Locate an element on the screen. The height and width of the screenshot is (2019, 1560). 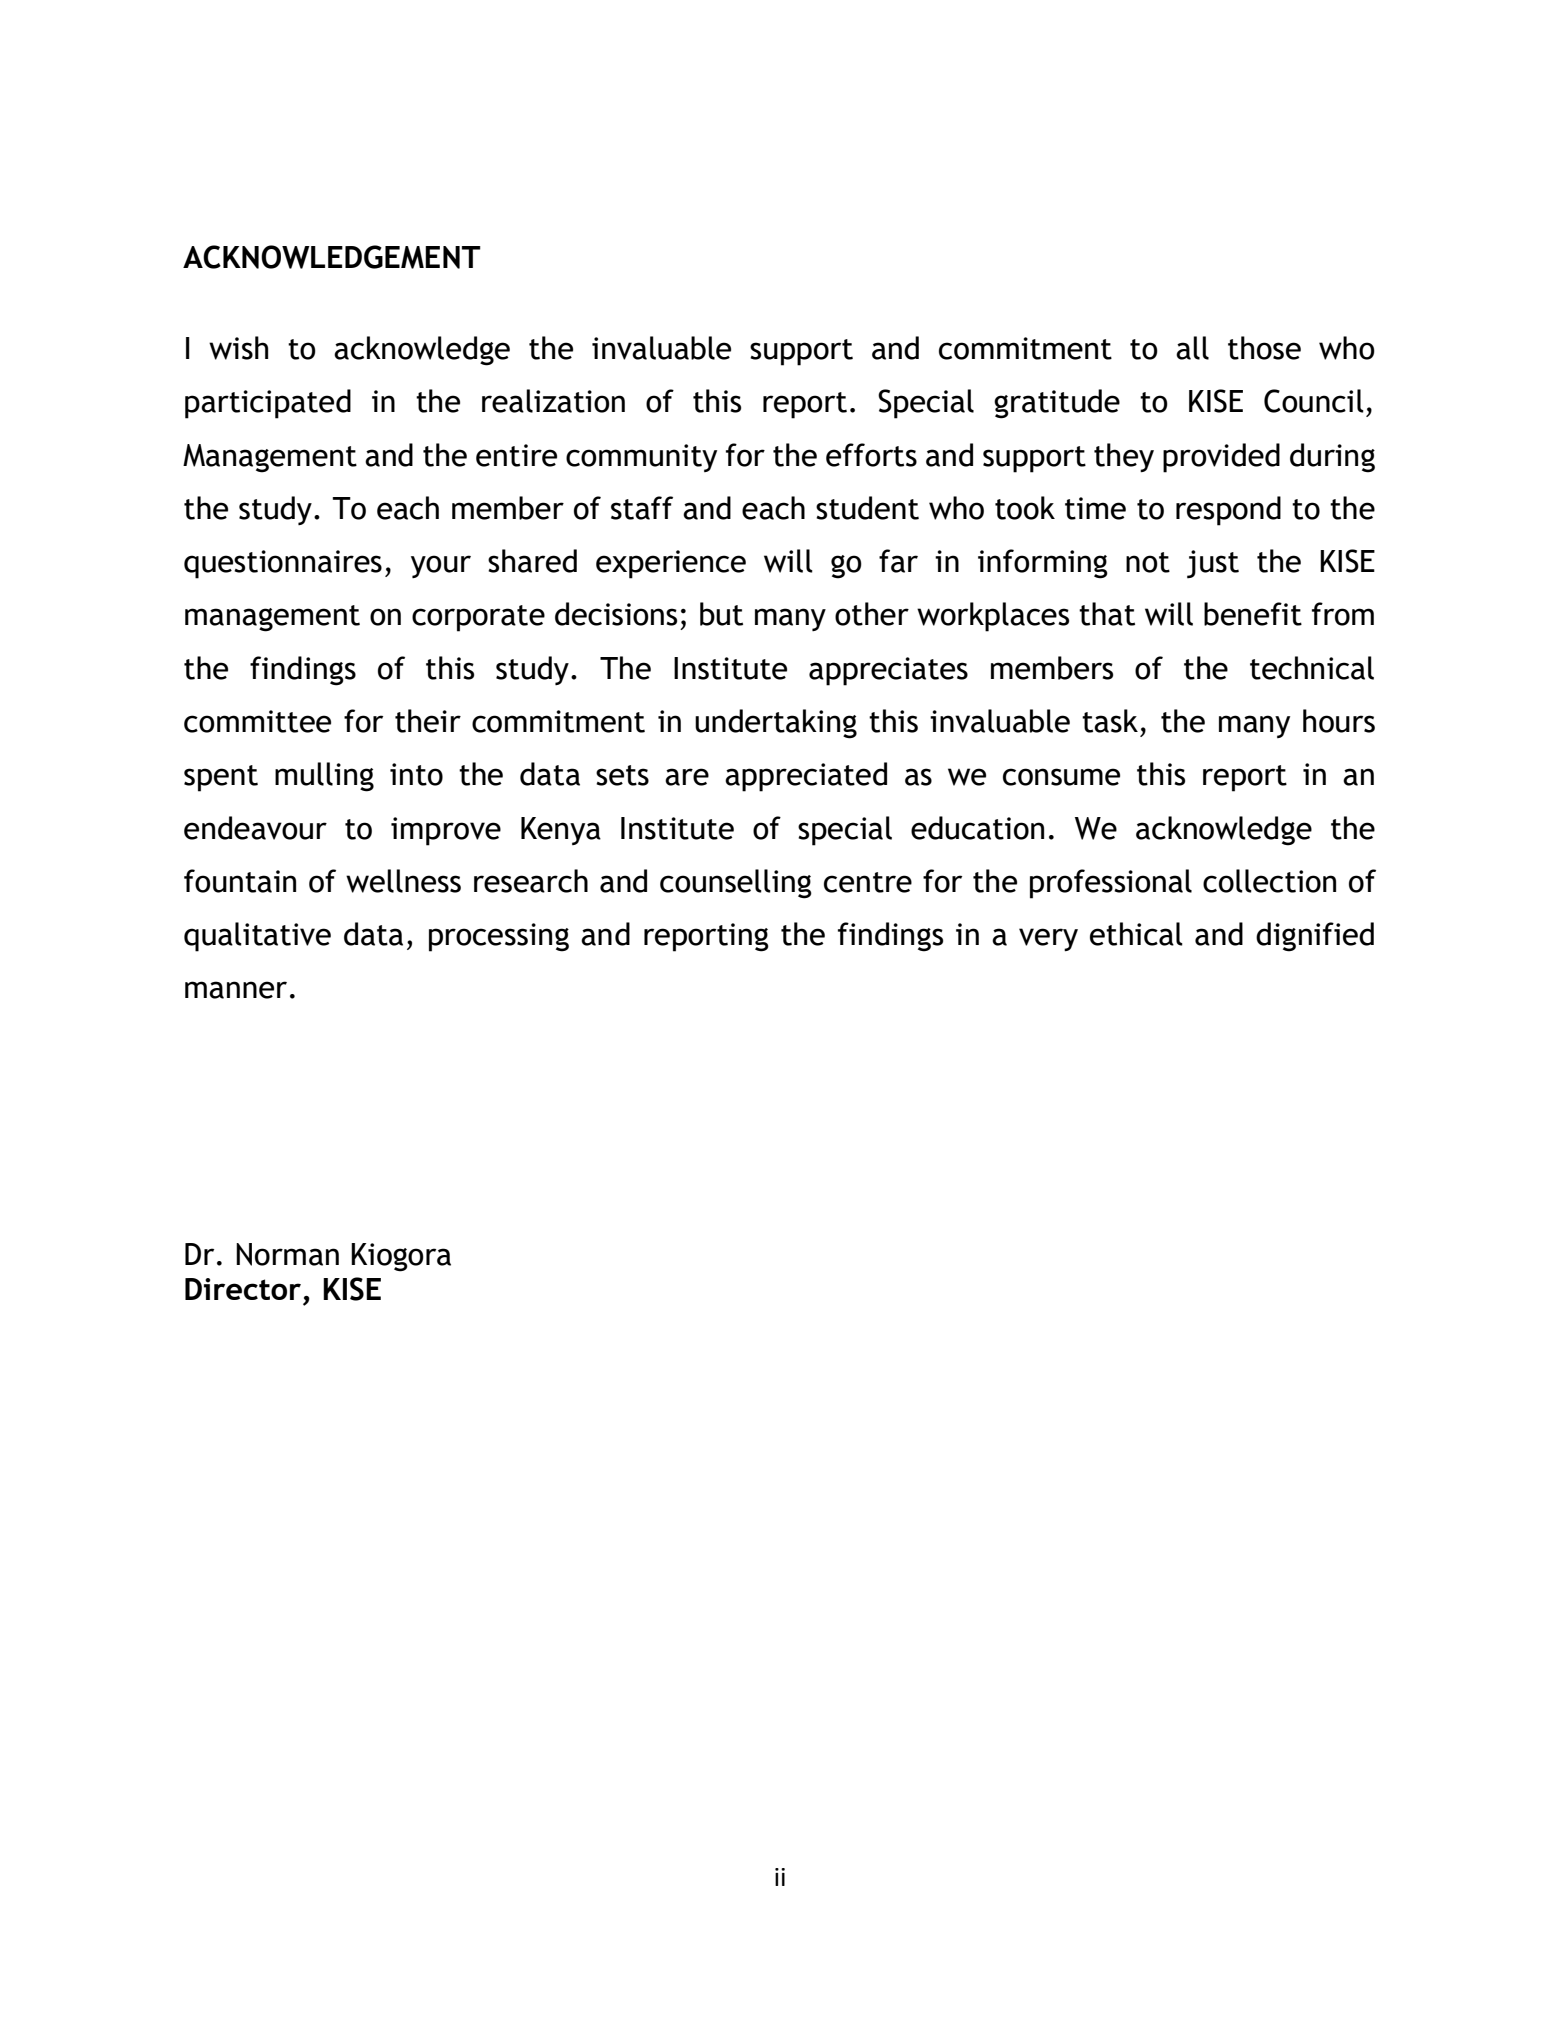
Norman is located at coordinates (287, 1254).
